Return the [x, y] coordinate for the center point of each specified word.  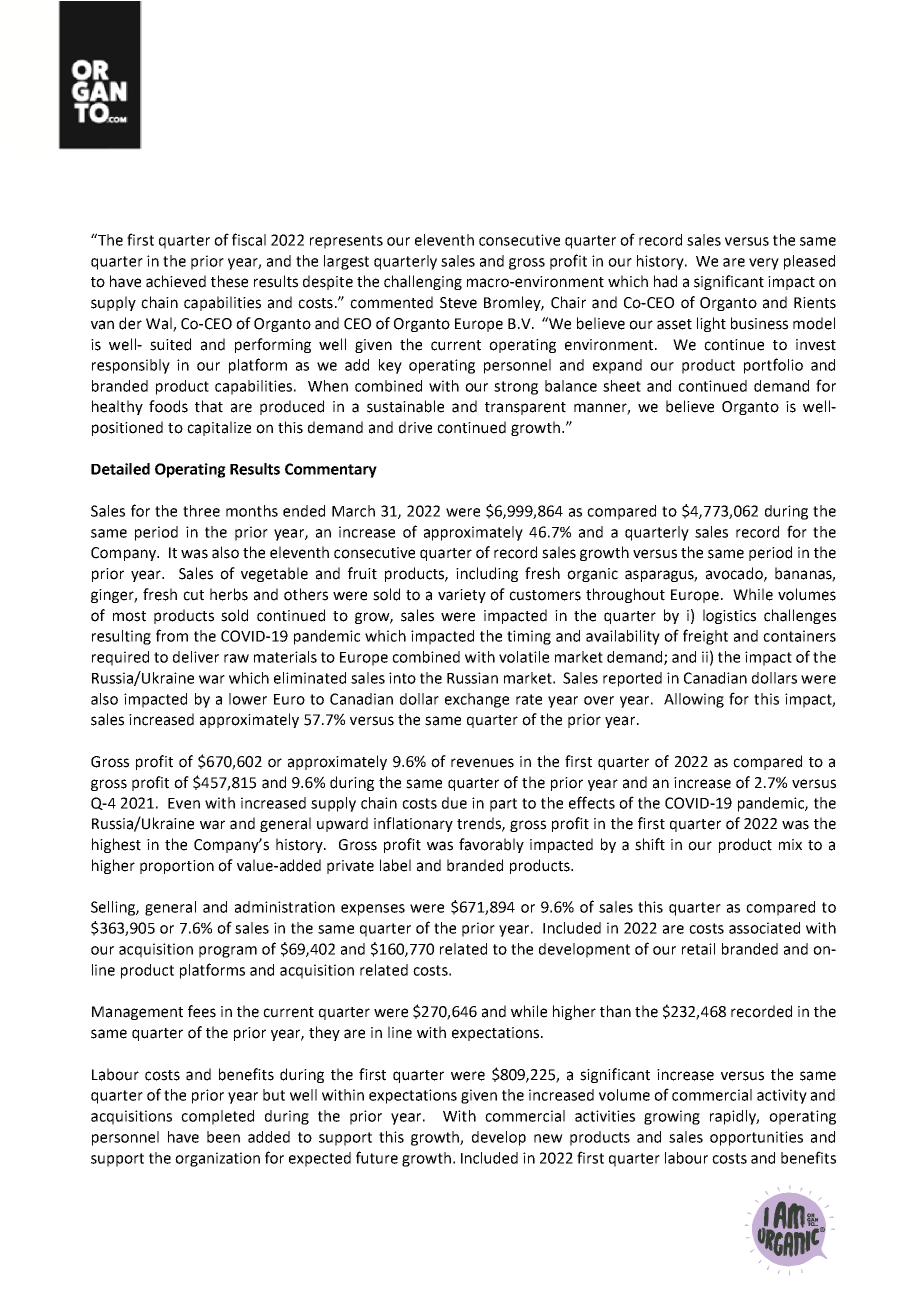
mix [790, 844]
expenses [373, 910]
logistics [729, 616]
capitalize [219, 428]
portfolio [773, 366]
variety [462, 596]
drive [415, 427]
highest [116, 845]
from [172, 635]
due [454, 803]
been [223, 1137]
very [764, 264]
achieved [176, 281]
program [228, 952]
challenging [423, 282]
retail [698, 949]
